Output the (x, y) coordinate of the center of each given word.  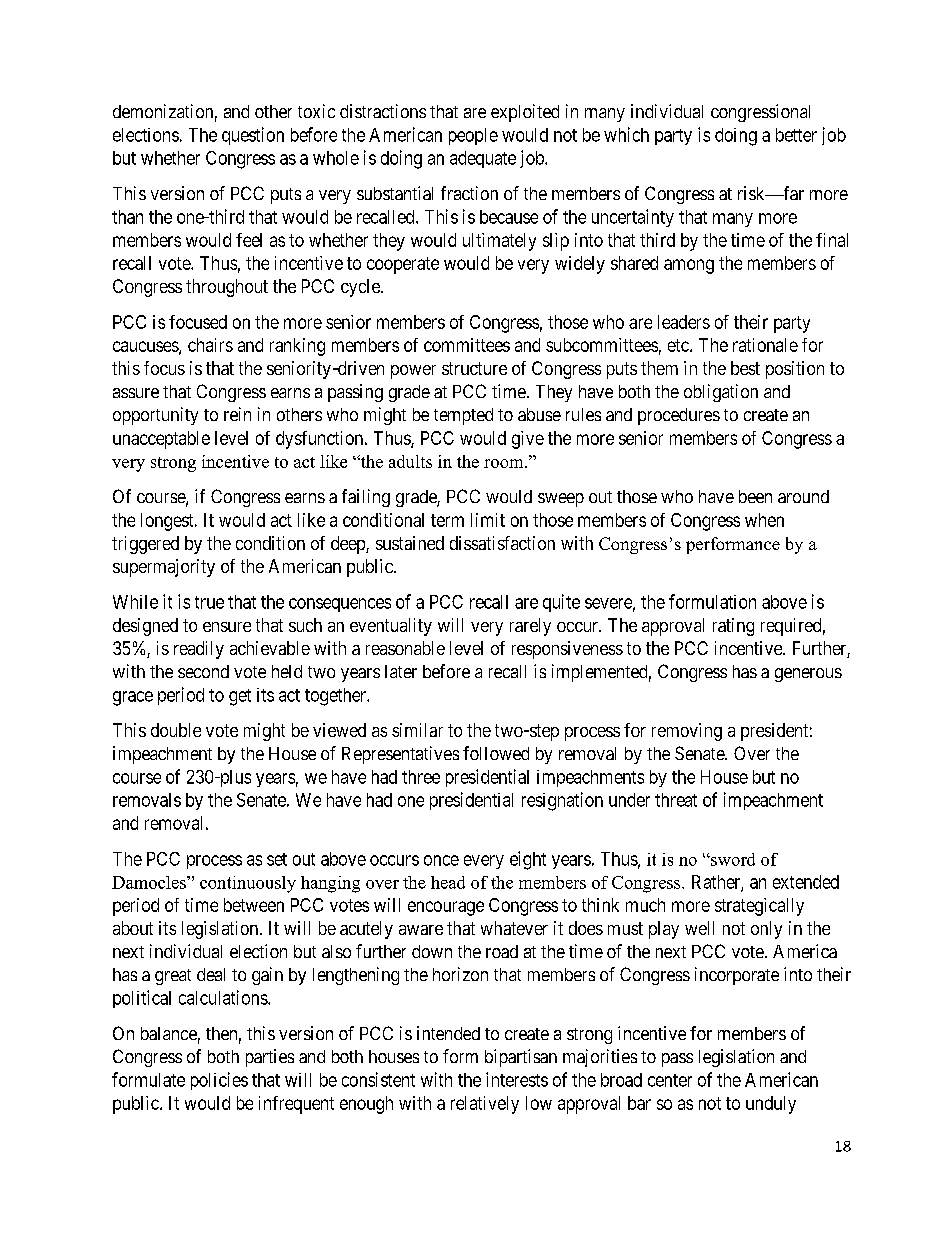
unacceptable (161, 440)
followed (496, 753)
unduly (771, 1105)
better (796, 135)
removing (687, 732)
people (473, 136)
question (253, 136)
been (755, 496)
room (505, 463)
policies (219, 1081)
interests (517, 1079)
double (176, 730)
